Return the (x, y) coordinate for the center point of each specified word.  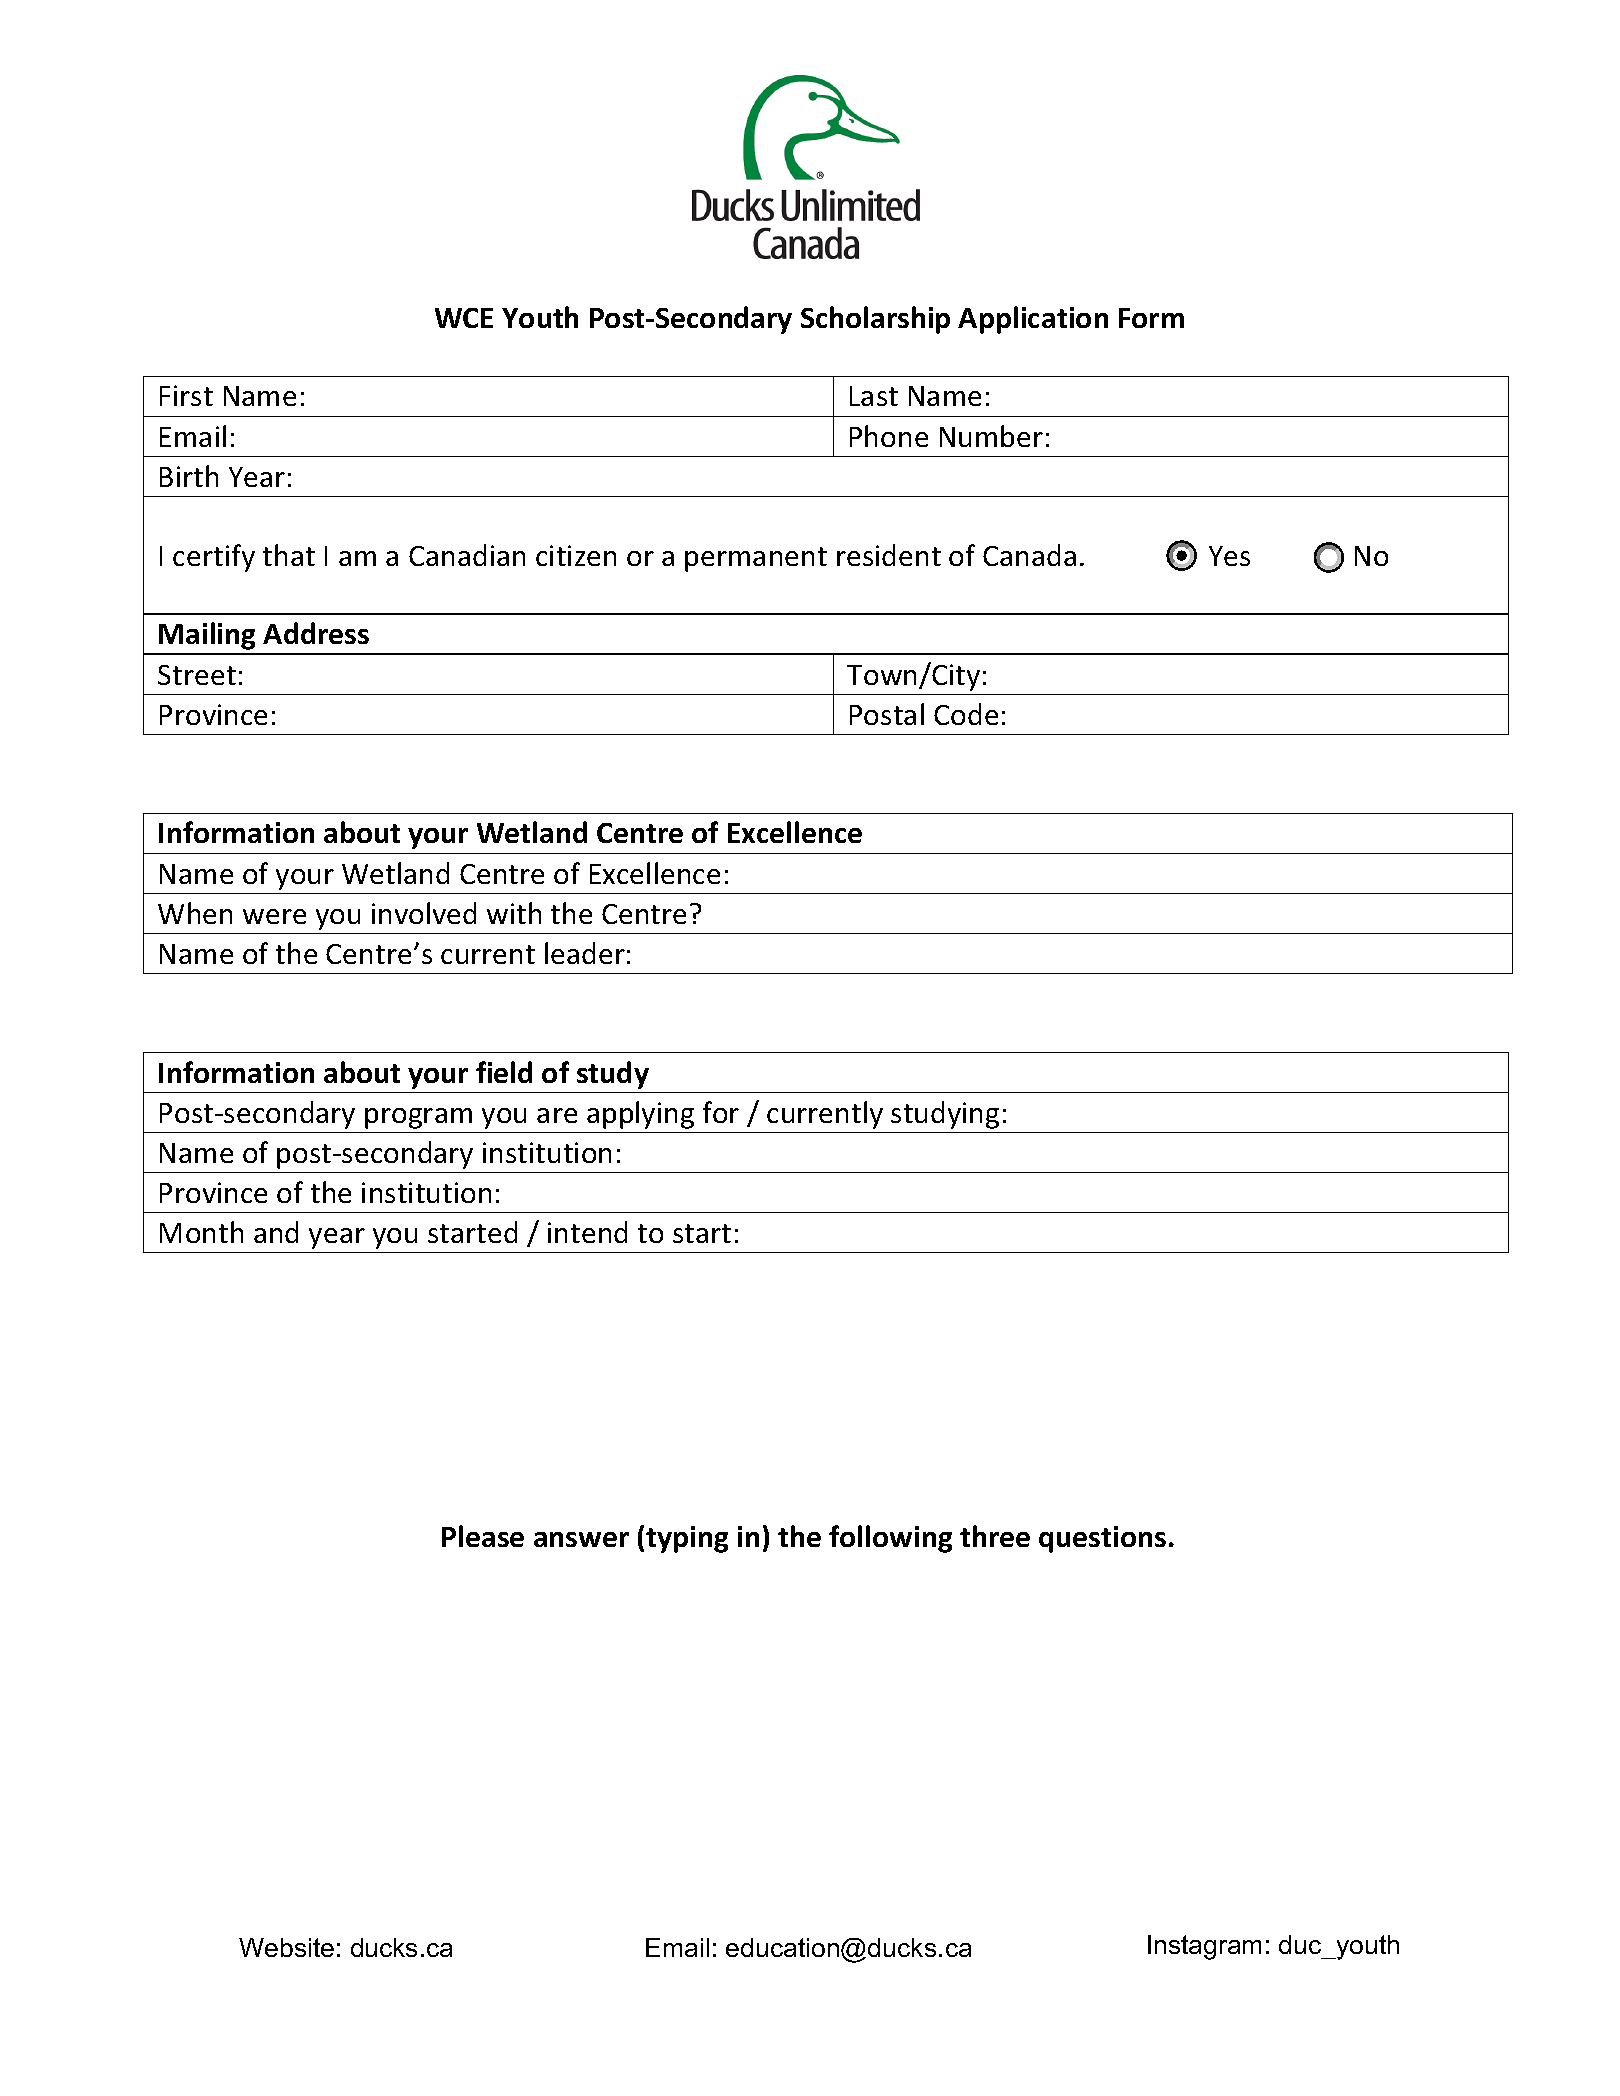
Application (1033, 320)
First (186, 395)
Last (874, 396)
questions (1102, 1539)
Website (286, 1947)
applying (640, 1115)
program (418, 1118)
